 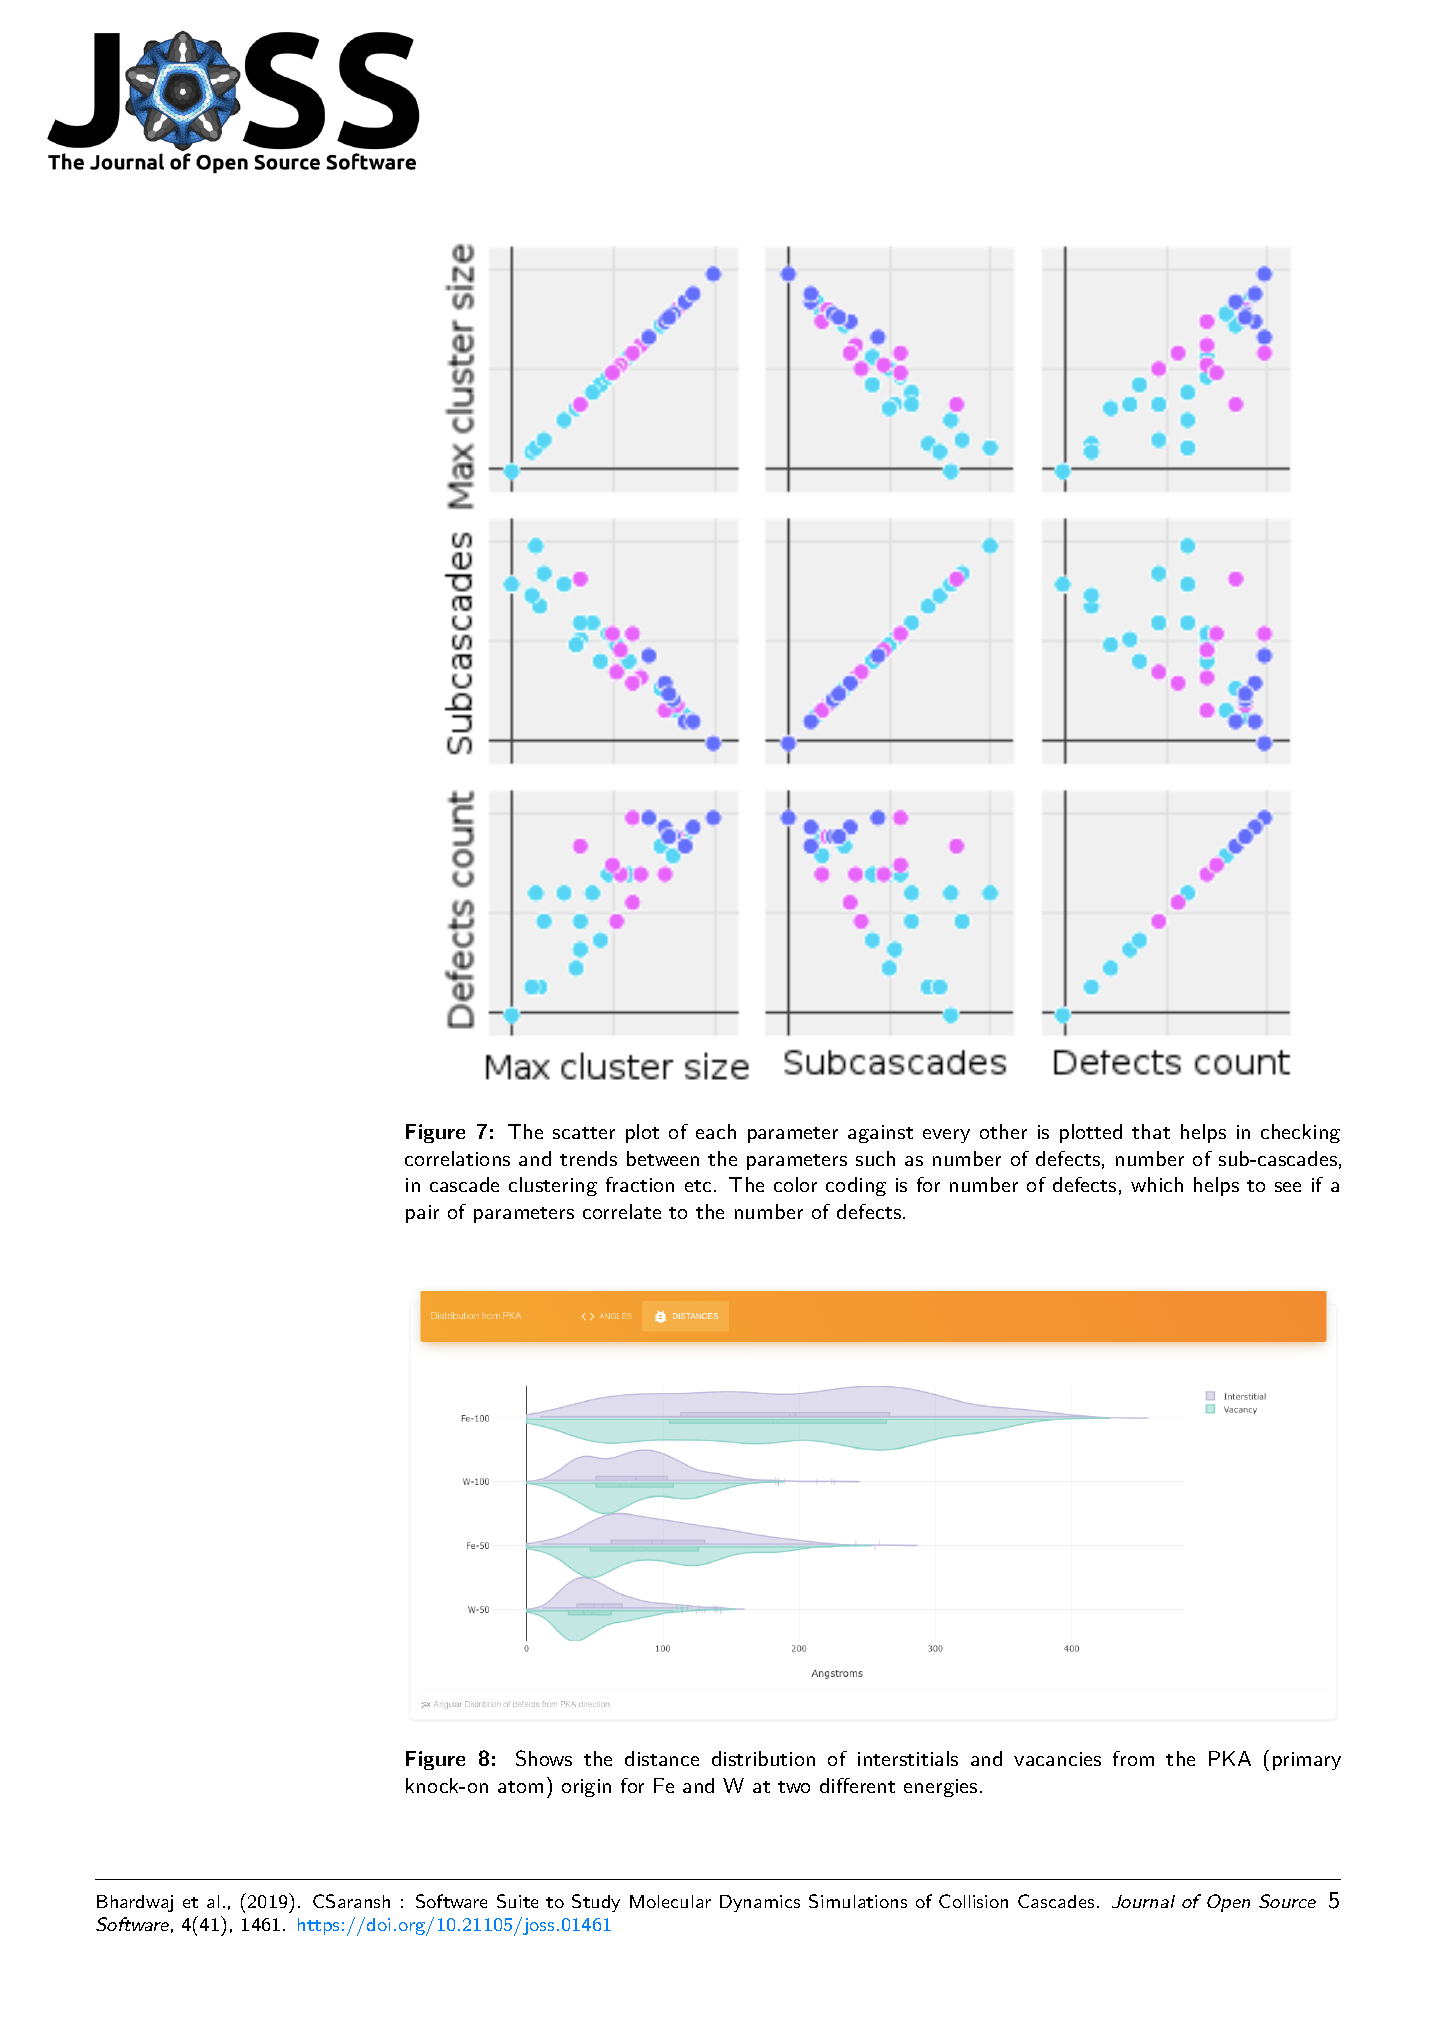 What do you see at coordinates (763, 1758) in the screenshot?
I see `distribution` at bounding box center [763, 1758].
